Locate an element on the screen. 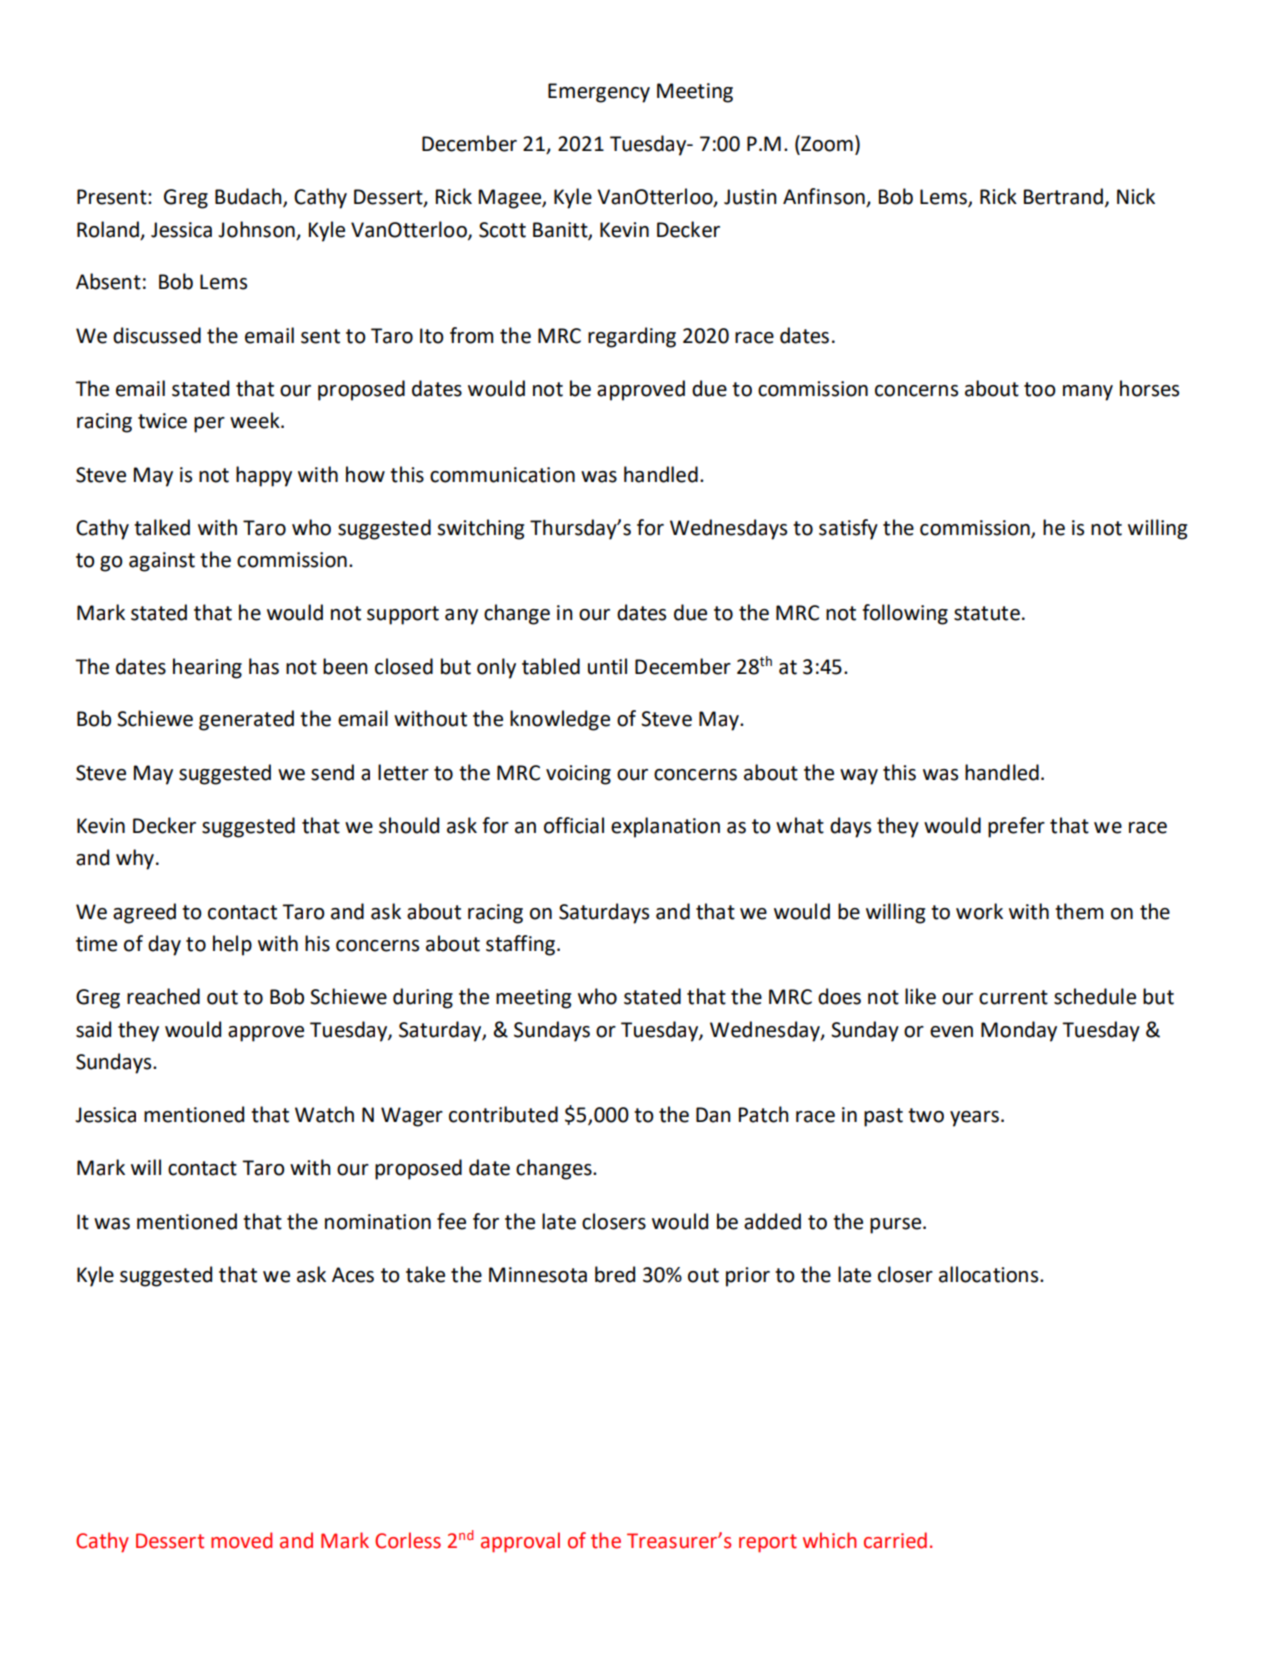  Emergency is located at coordinates (599, 93).
